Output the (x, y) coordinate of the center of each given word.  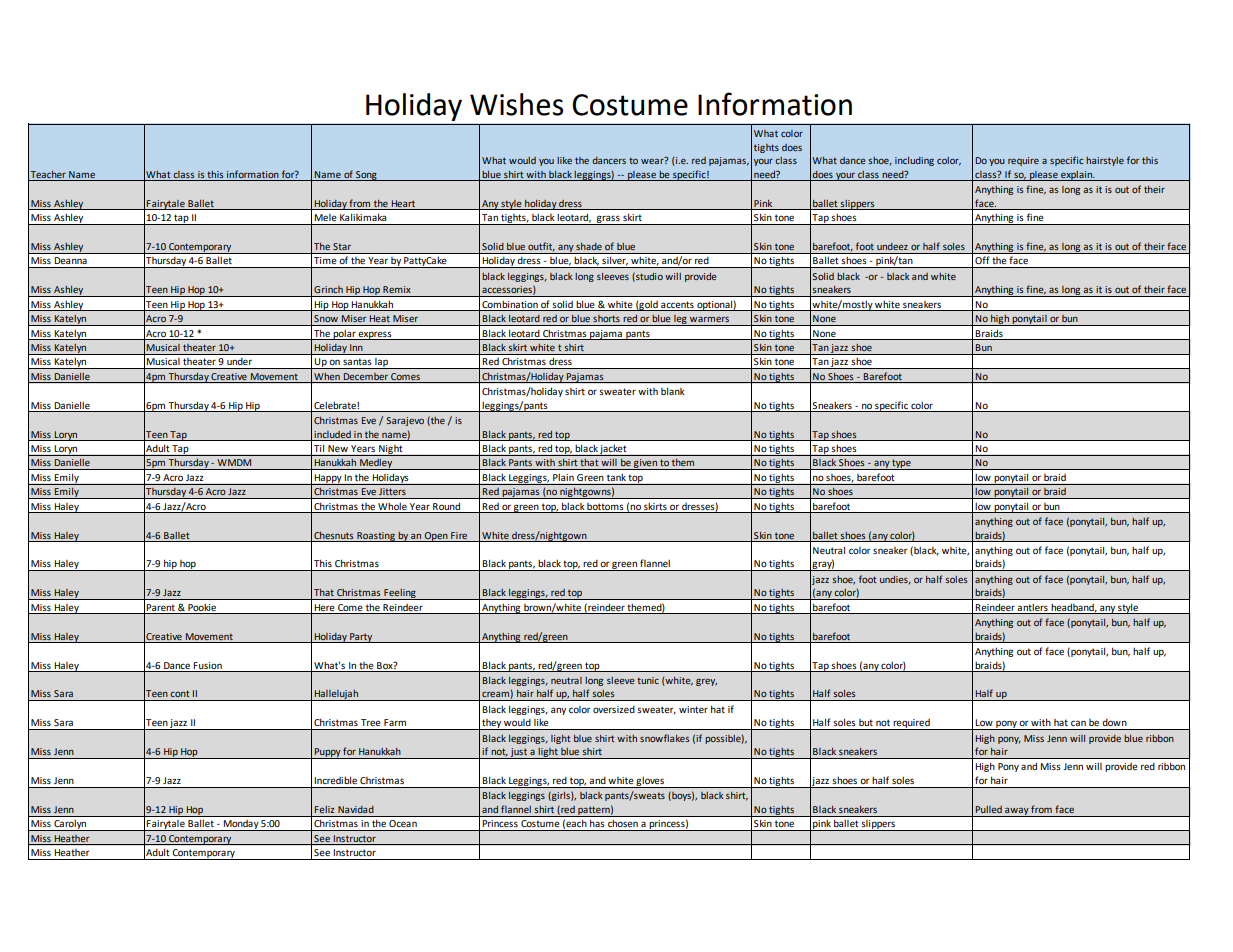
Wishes (516, 104)
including (914, 161)
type (901, 464)
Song (366, 176)
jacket (614, 450)
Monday (240, 825)
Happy (328, 479)
